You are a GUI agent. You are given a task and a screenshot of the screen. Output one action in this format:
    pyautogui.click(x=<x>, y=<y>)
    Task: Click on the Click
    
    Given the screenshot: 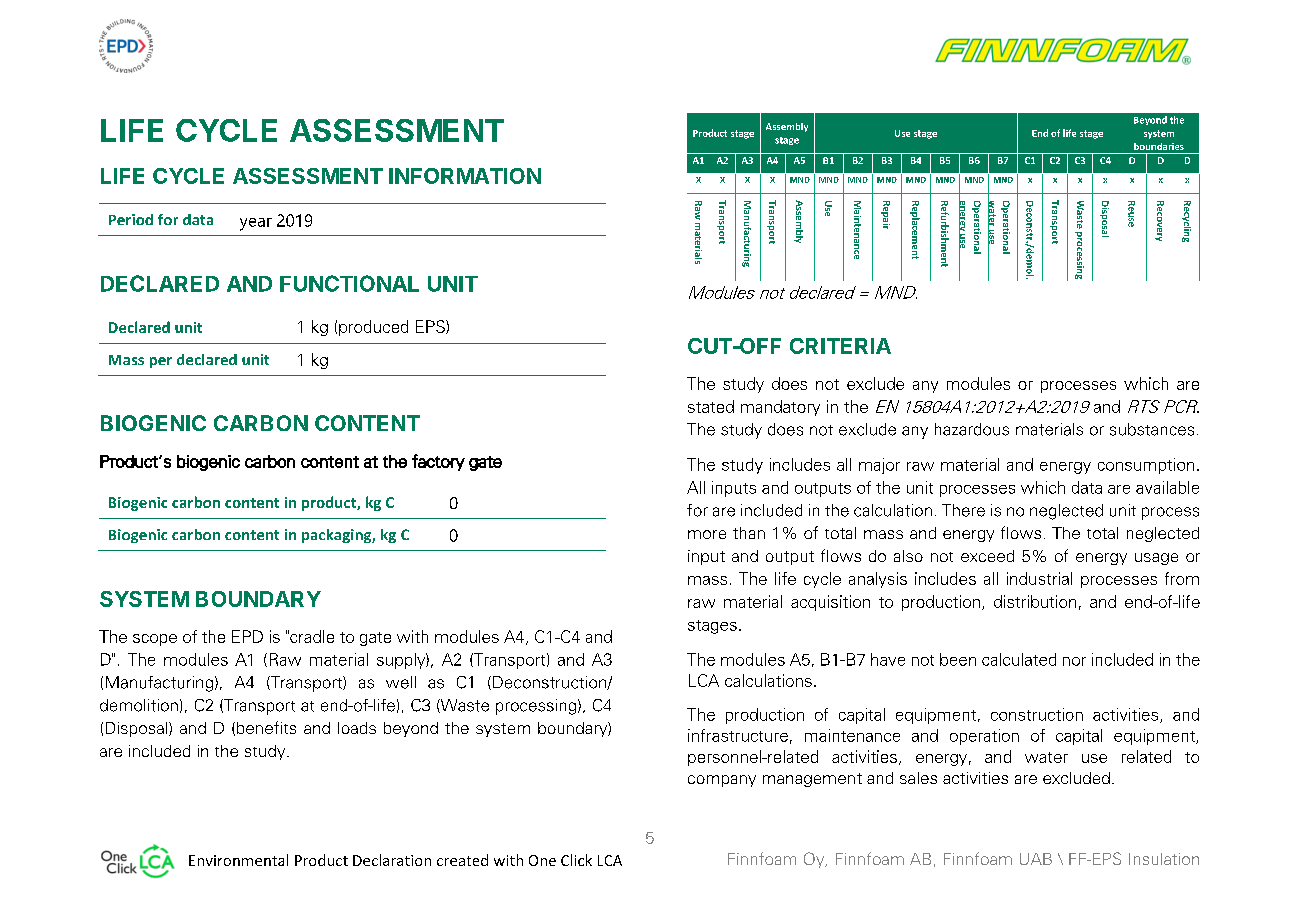 What is the action you would take?
    pyautogui.click(x=576, y=860)
